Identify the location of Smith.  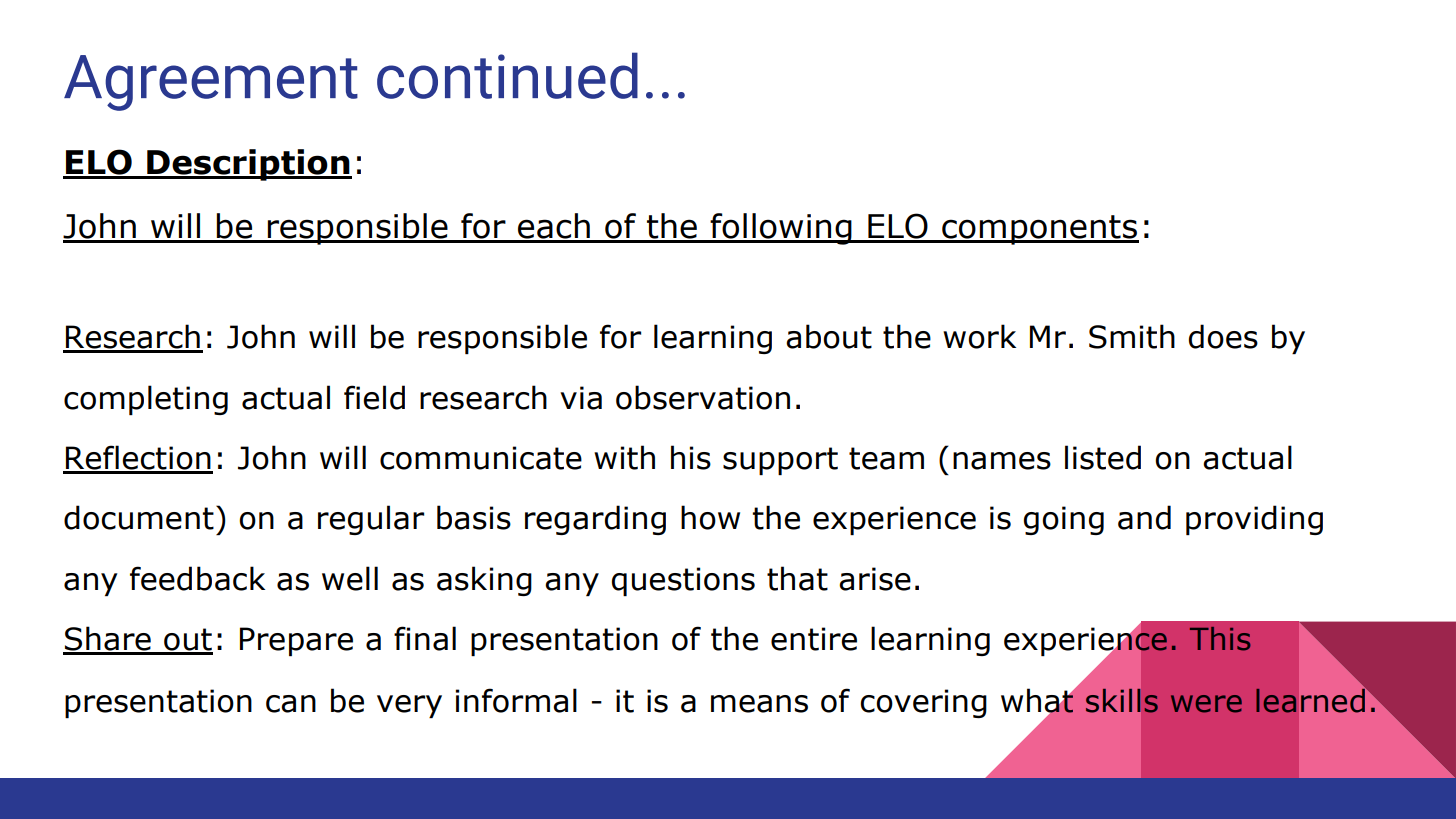
(1132, 336).
